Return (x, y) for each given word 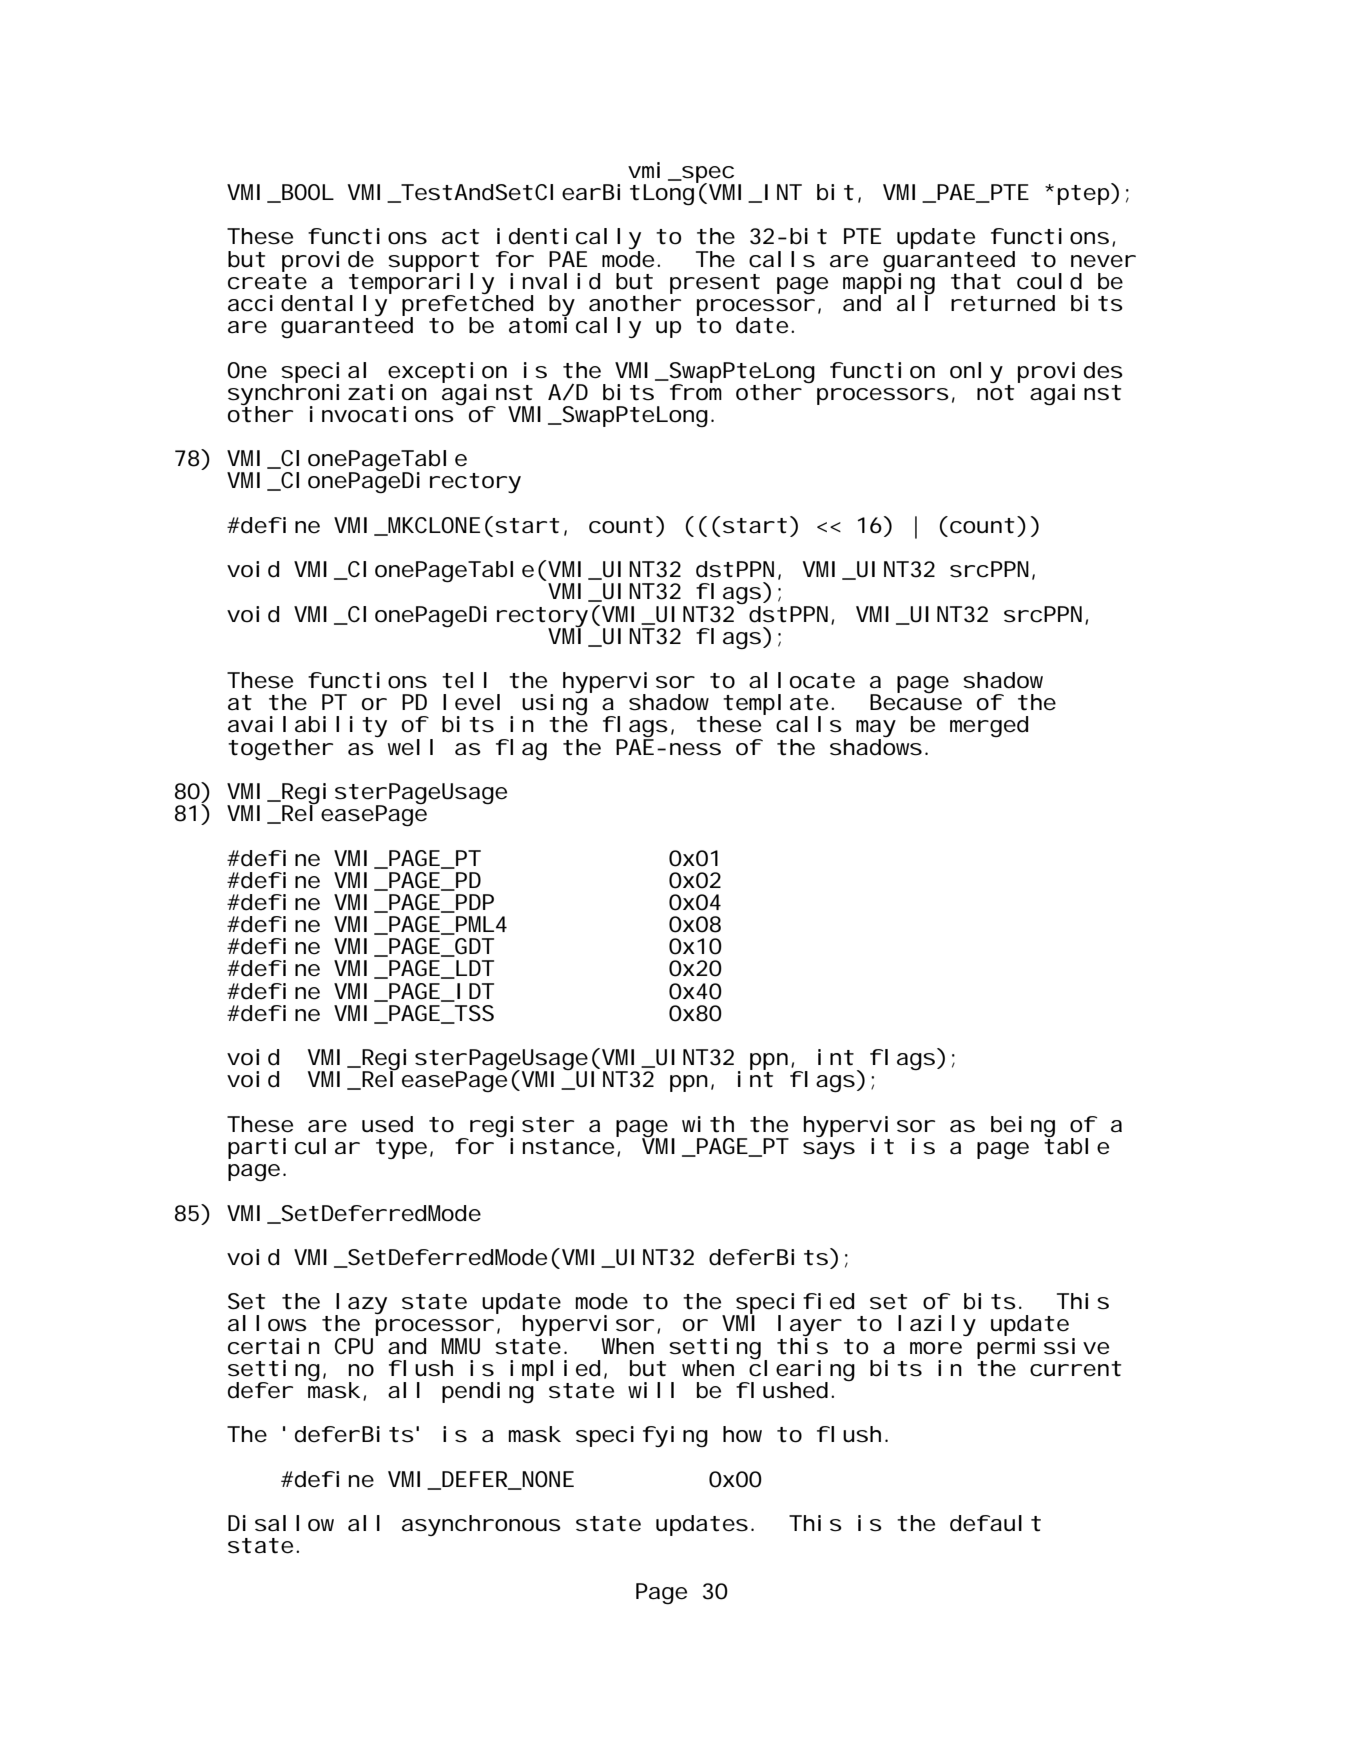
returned (1003, 303)
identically (569, 240)
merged (989, 726)
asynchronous (481, 1525)
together (279, 750)
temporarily (421, 283)
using (554, 705)
